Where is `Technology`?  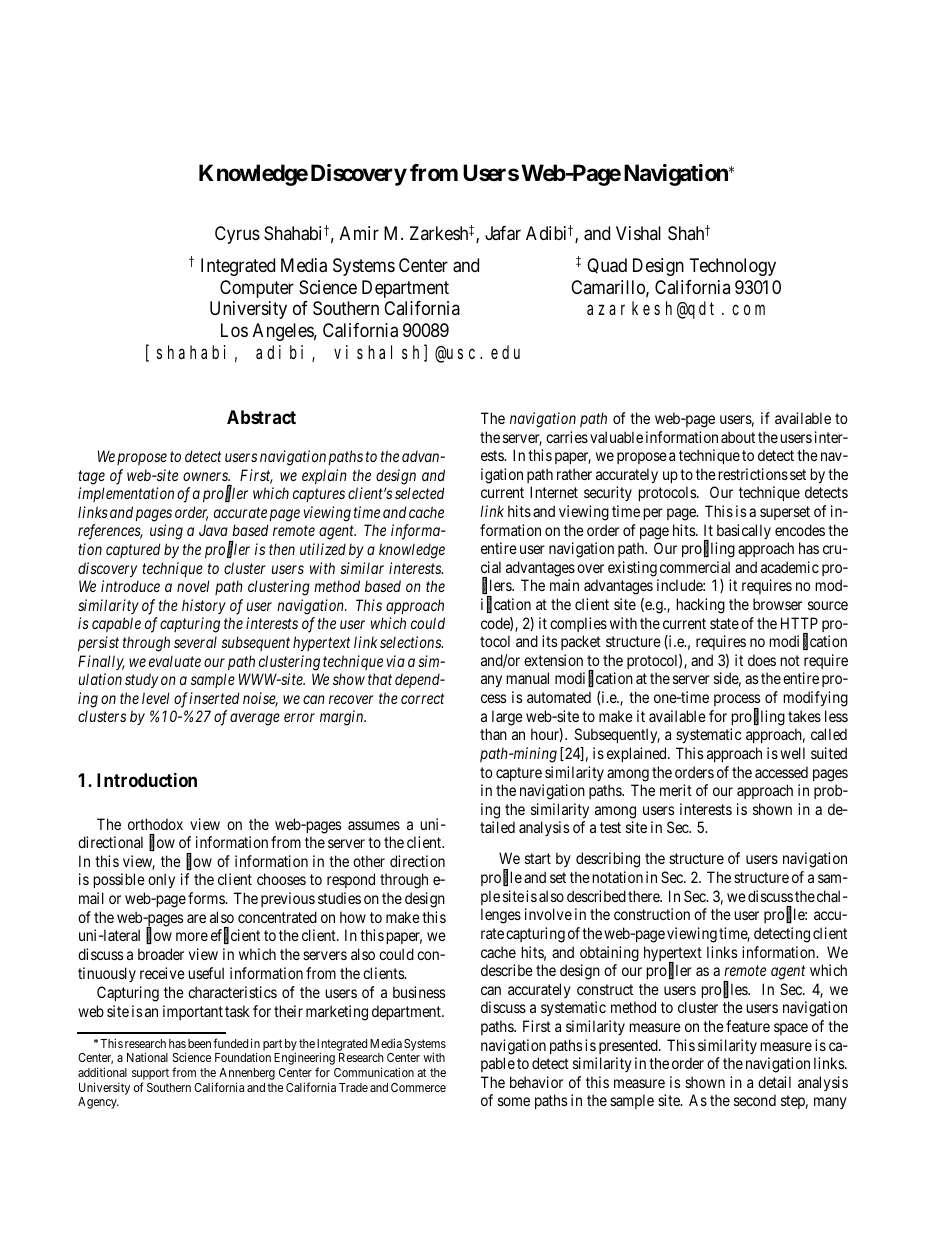
Technology is located at coordinates (733, 267).
